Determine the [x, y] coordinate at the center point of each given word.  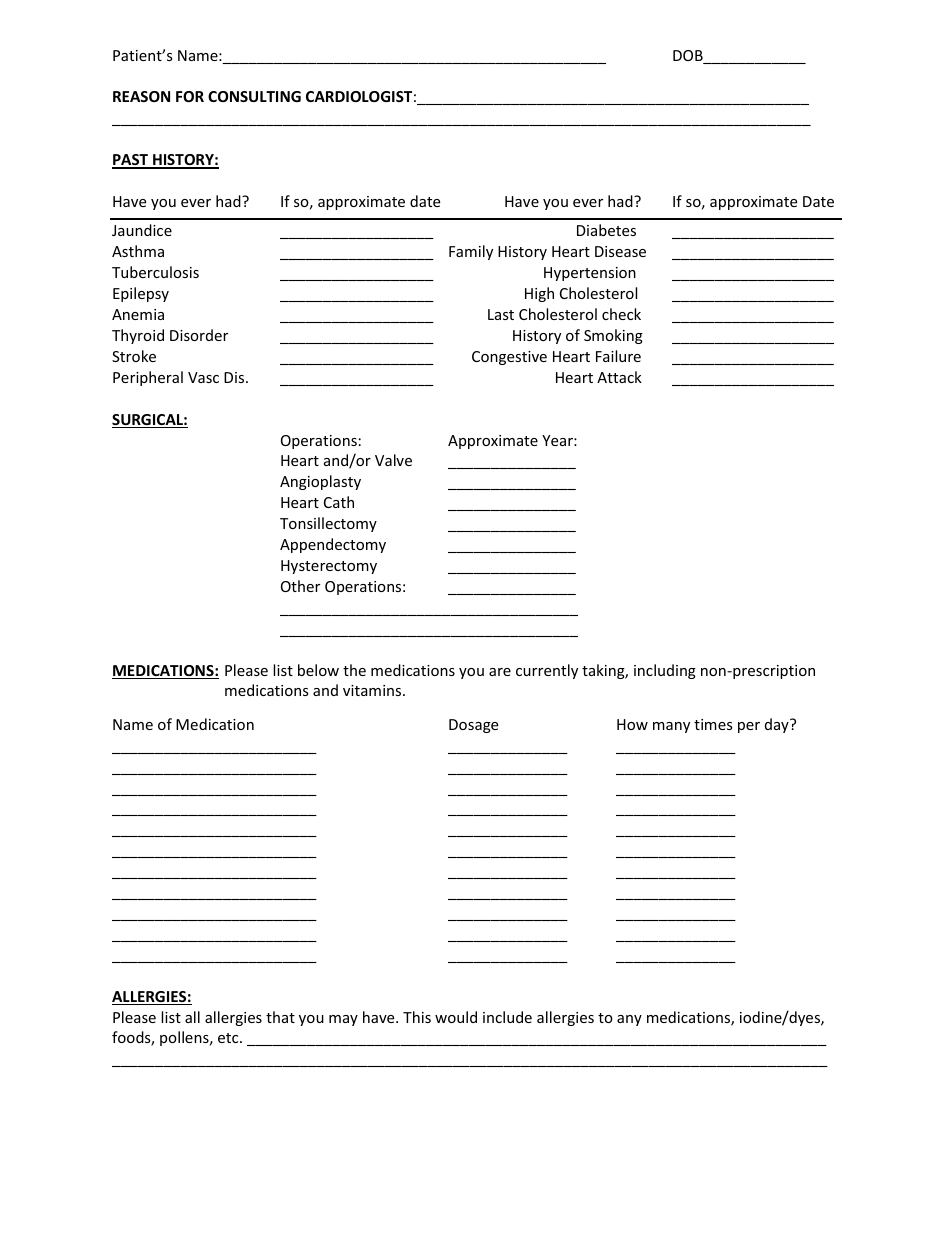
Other [300, 586]
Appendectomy [333, 545]
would [456, 1017]
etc [229, 1038]
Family [471, 252]
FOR [190, 96]
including [665, 671]
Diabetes [606, 230]
